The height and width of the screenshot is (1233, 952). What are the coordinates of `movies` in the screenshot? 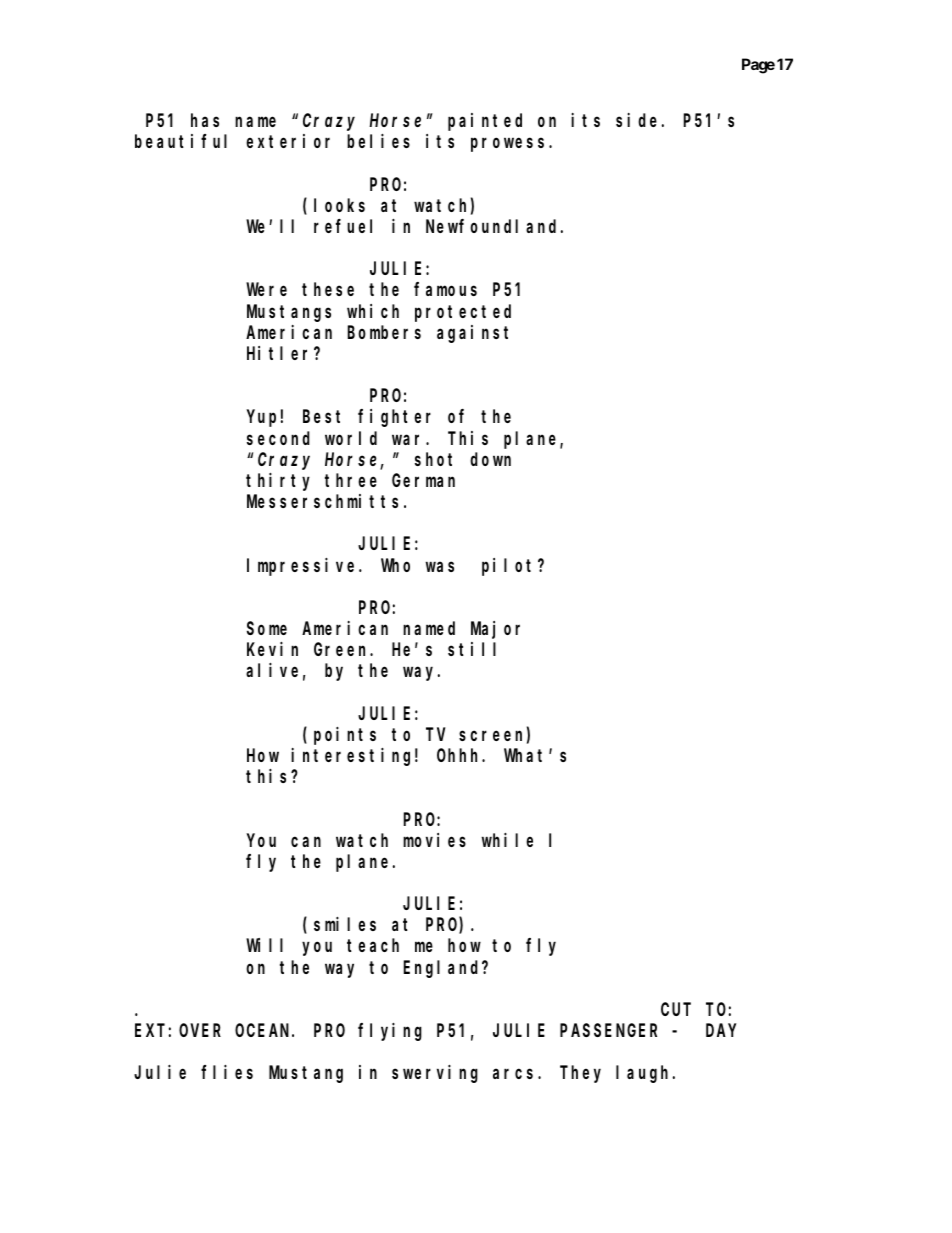 It's located at (434, 840).
